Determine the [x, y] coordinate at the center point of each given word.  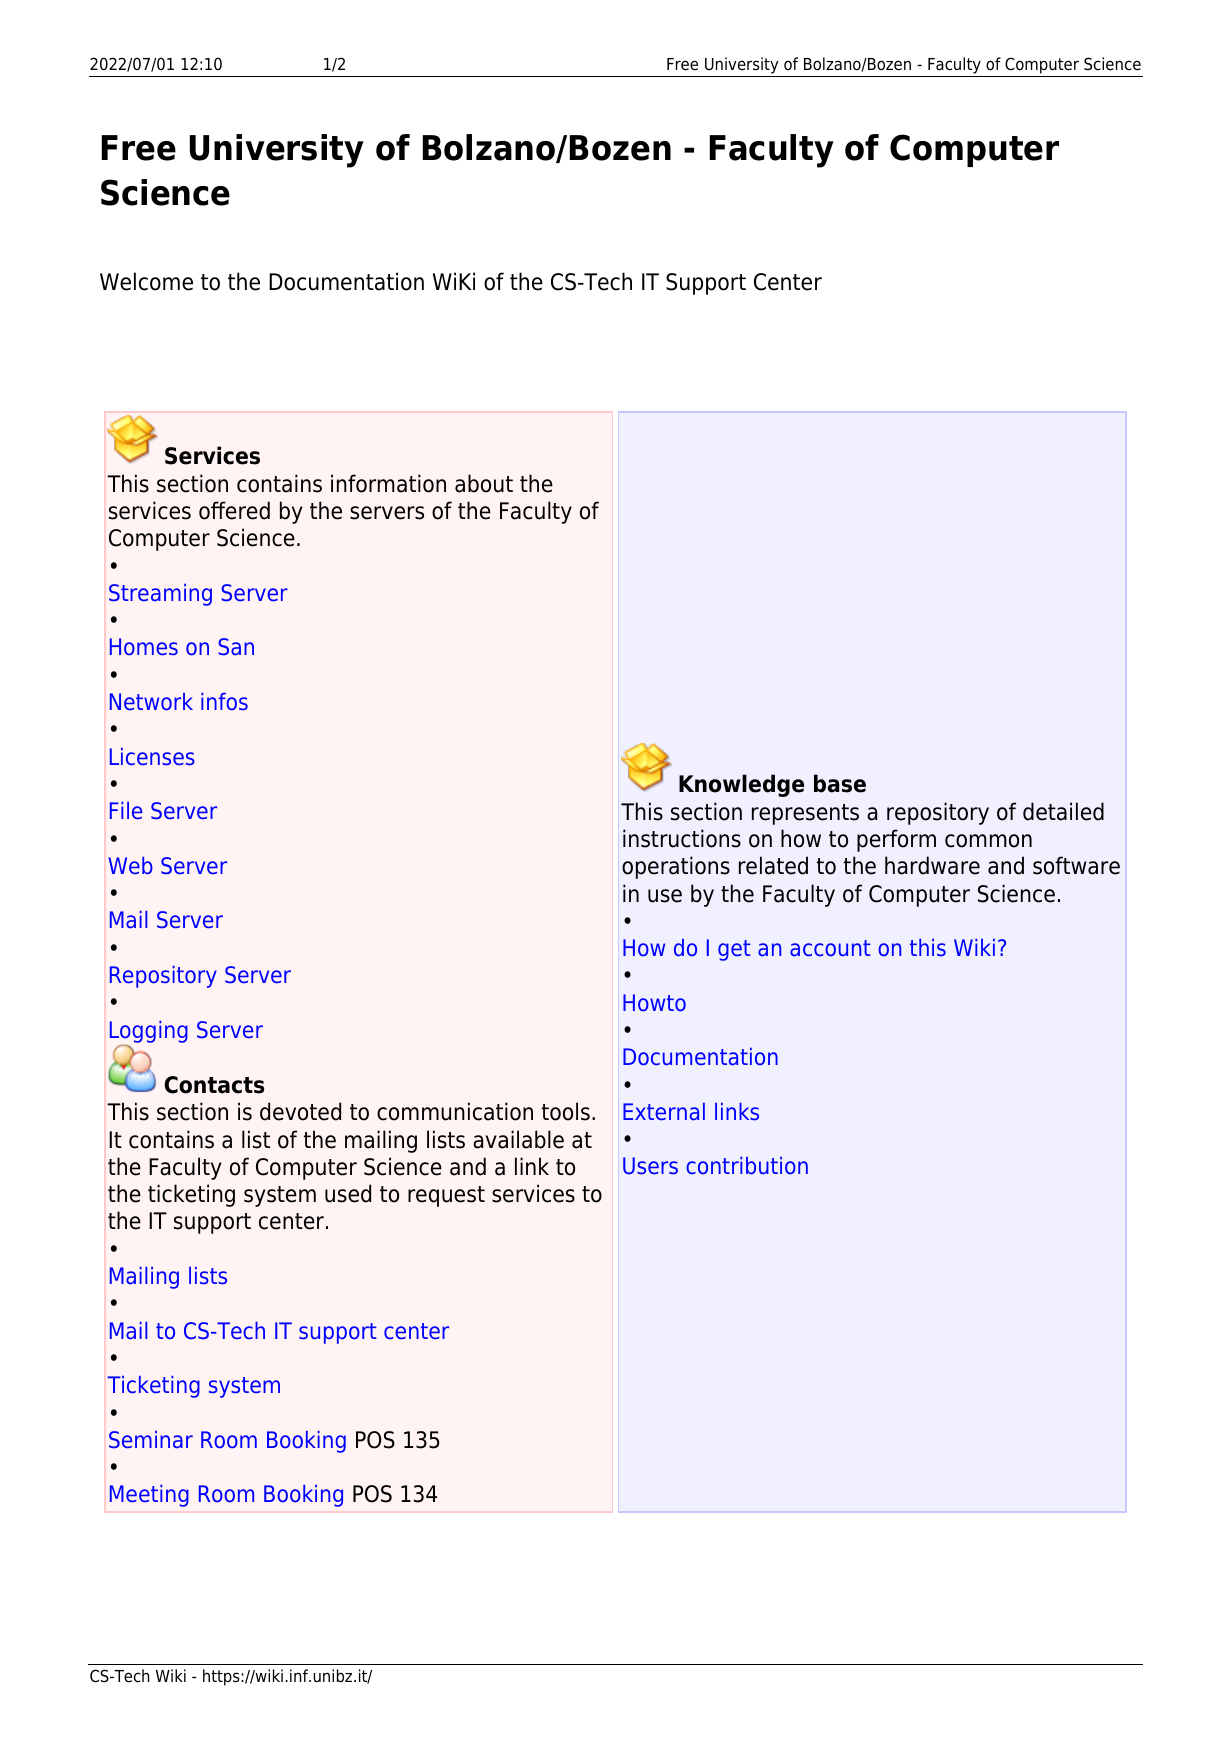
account [830, 948]
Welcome [146, 281]
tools [566, 1111]
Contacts [214, 1085]
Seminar [151, 1440]
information [388, 483]
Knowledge [741, 785]
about [484, 483]
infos [224, 702]
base [840, 783]
